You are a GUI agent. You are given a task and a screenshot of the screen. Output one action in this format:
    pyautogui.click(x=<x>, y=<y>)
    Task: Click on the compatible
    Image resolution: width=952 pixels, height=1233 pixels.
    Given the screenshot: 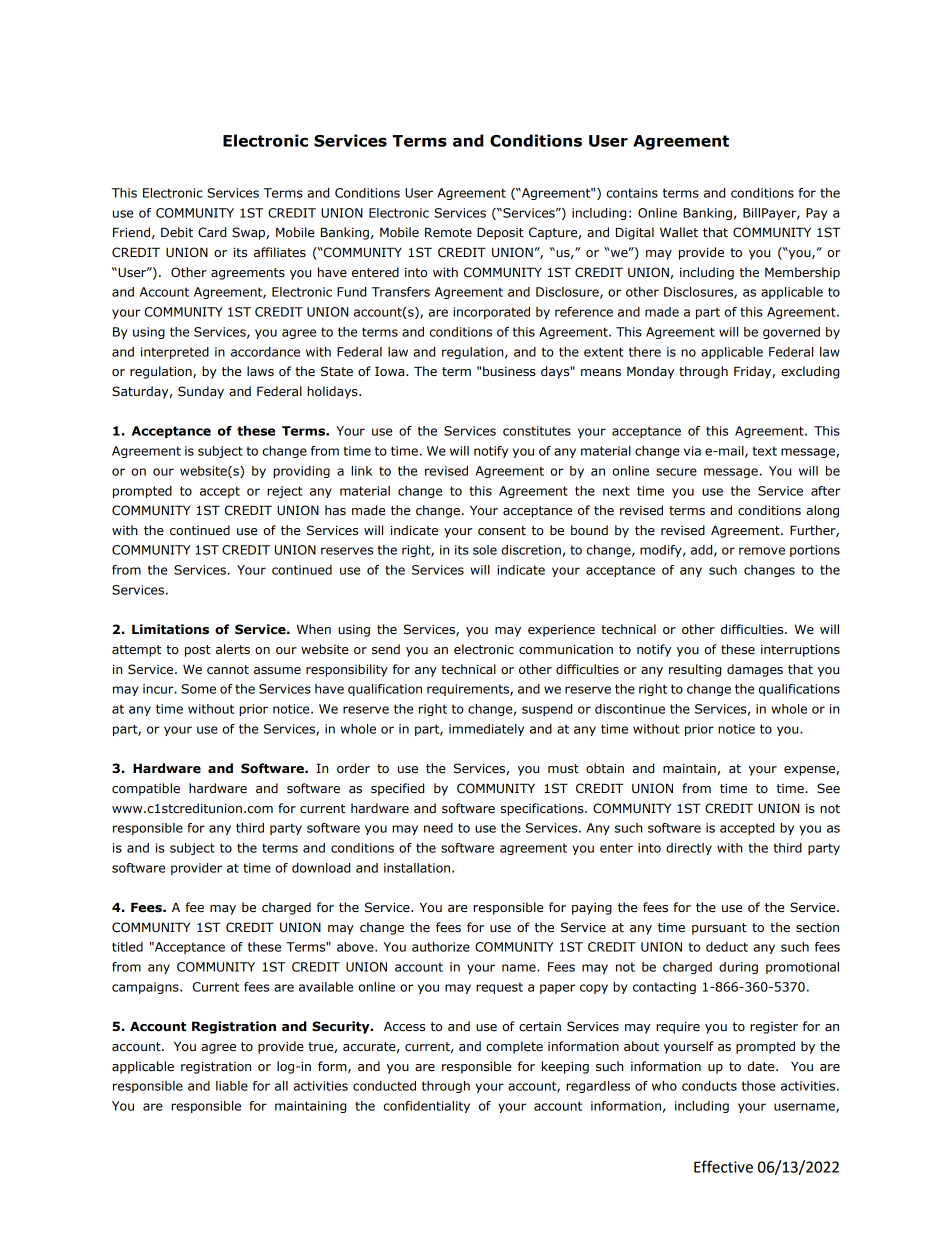 What is the action you would take?
    pyautogui.click(x=146, y=789)
